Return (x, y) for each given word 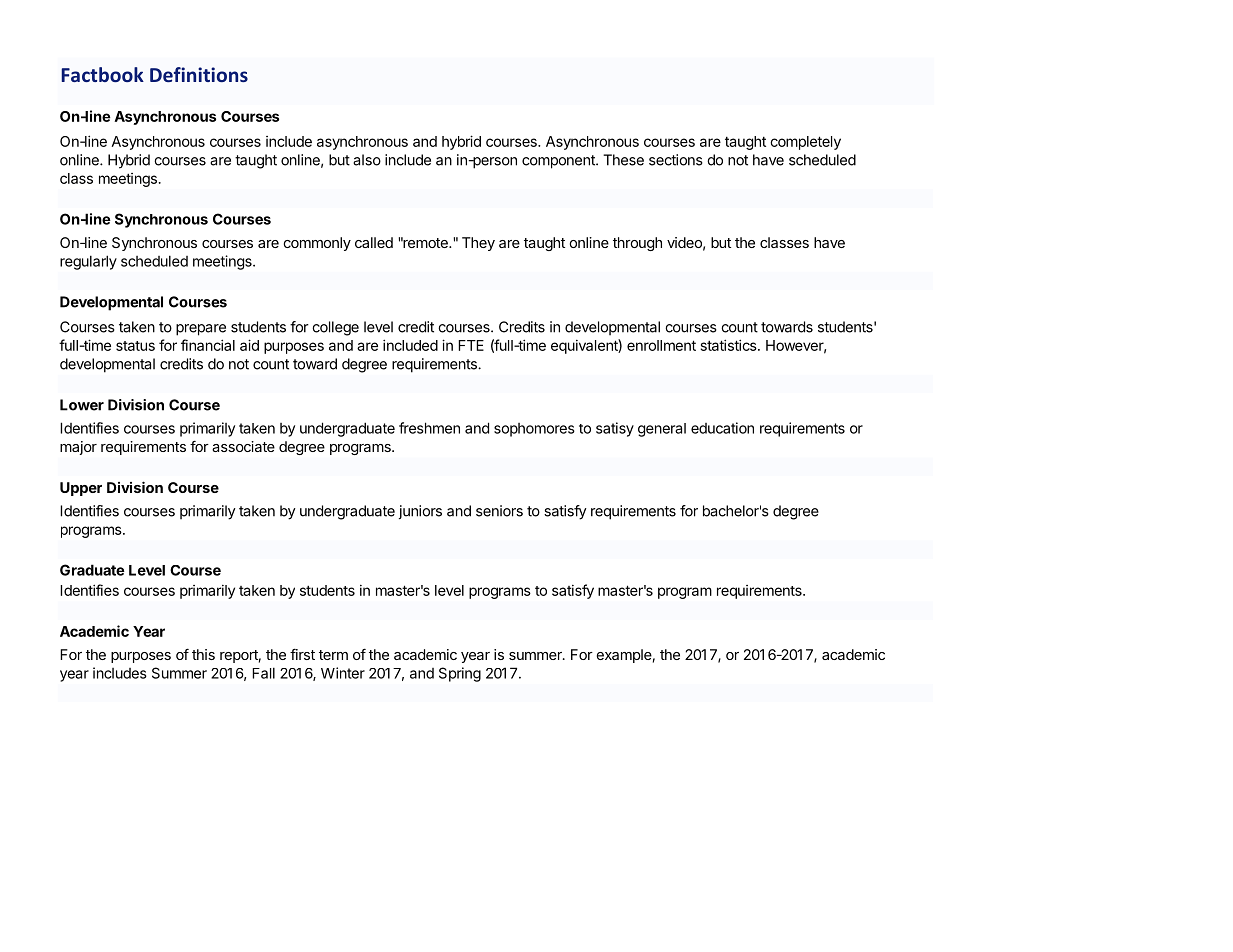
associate (243, 446)
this (203, 654)
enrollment (661, 345)
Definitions (199, 74)
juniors (420, 512)
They (478, 244)
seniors (499, 511)
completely (805, 143)
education (722, 428)
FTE (471, 345)
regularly (88, 262)
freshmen (429, 428)
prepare (201, 330)
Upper (81, 489)
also (367, 160)
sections (676, 160)
